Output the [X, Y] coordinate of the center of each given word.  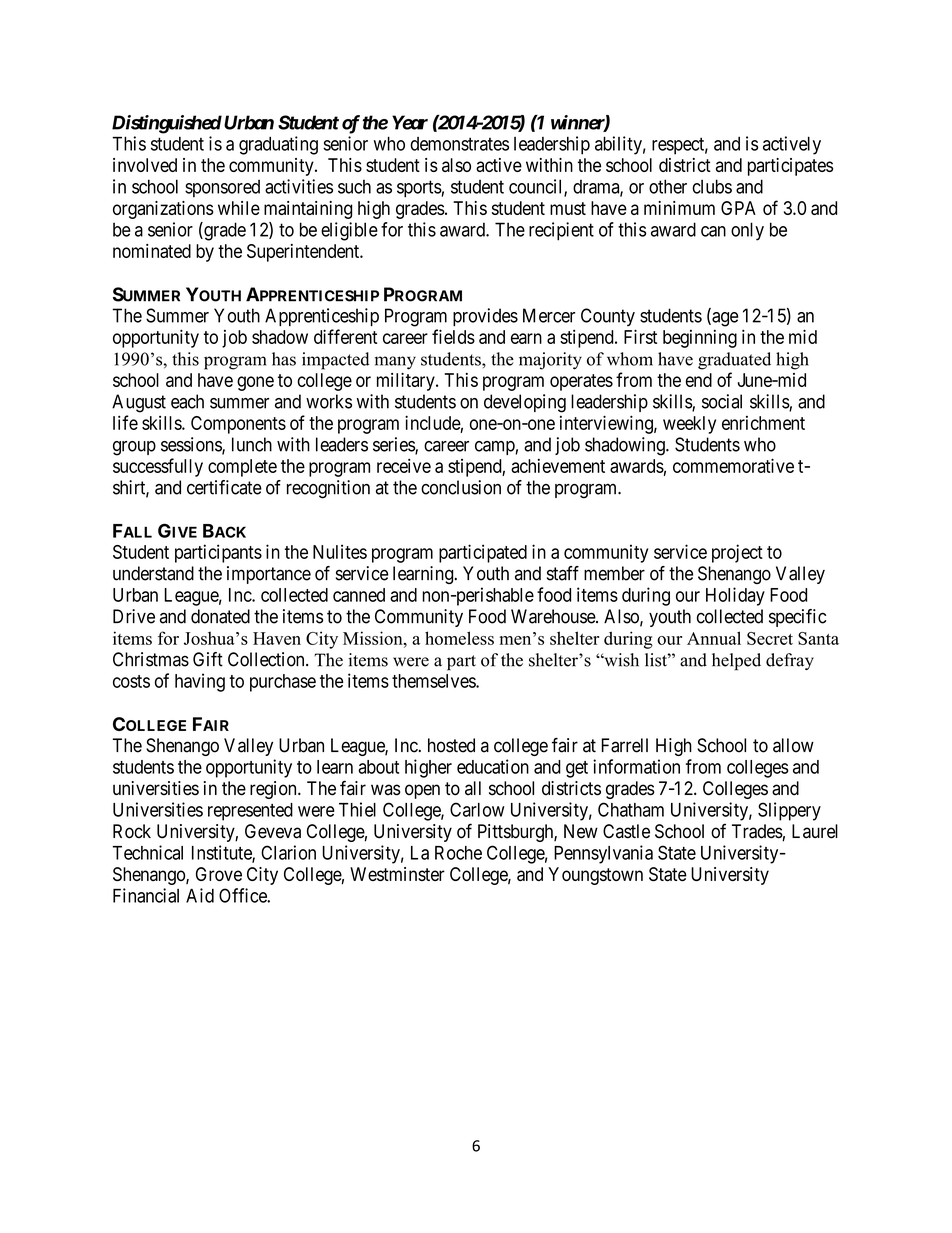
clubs [712, 186]
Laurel [815, 831]
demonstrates [459, 144]
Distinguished [167, 124]
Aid [200, 895]
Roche [458, 853]
